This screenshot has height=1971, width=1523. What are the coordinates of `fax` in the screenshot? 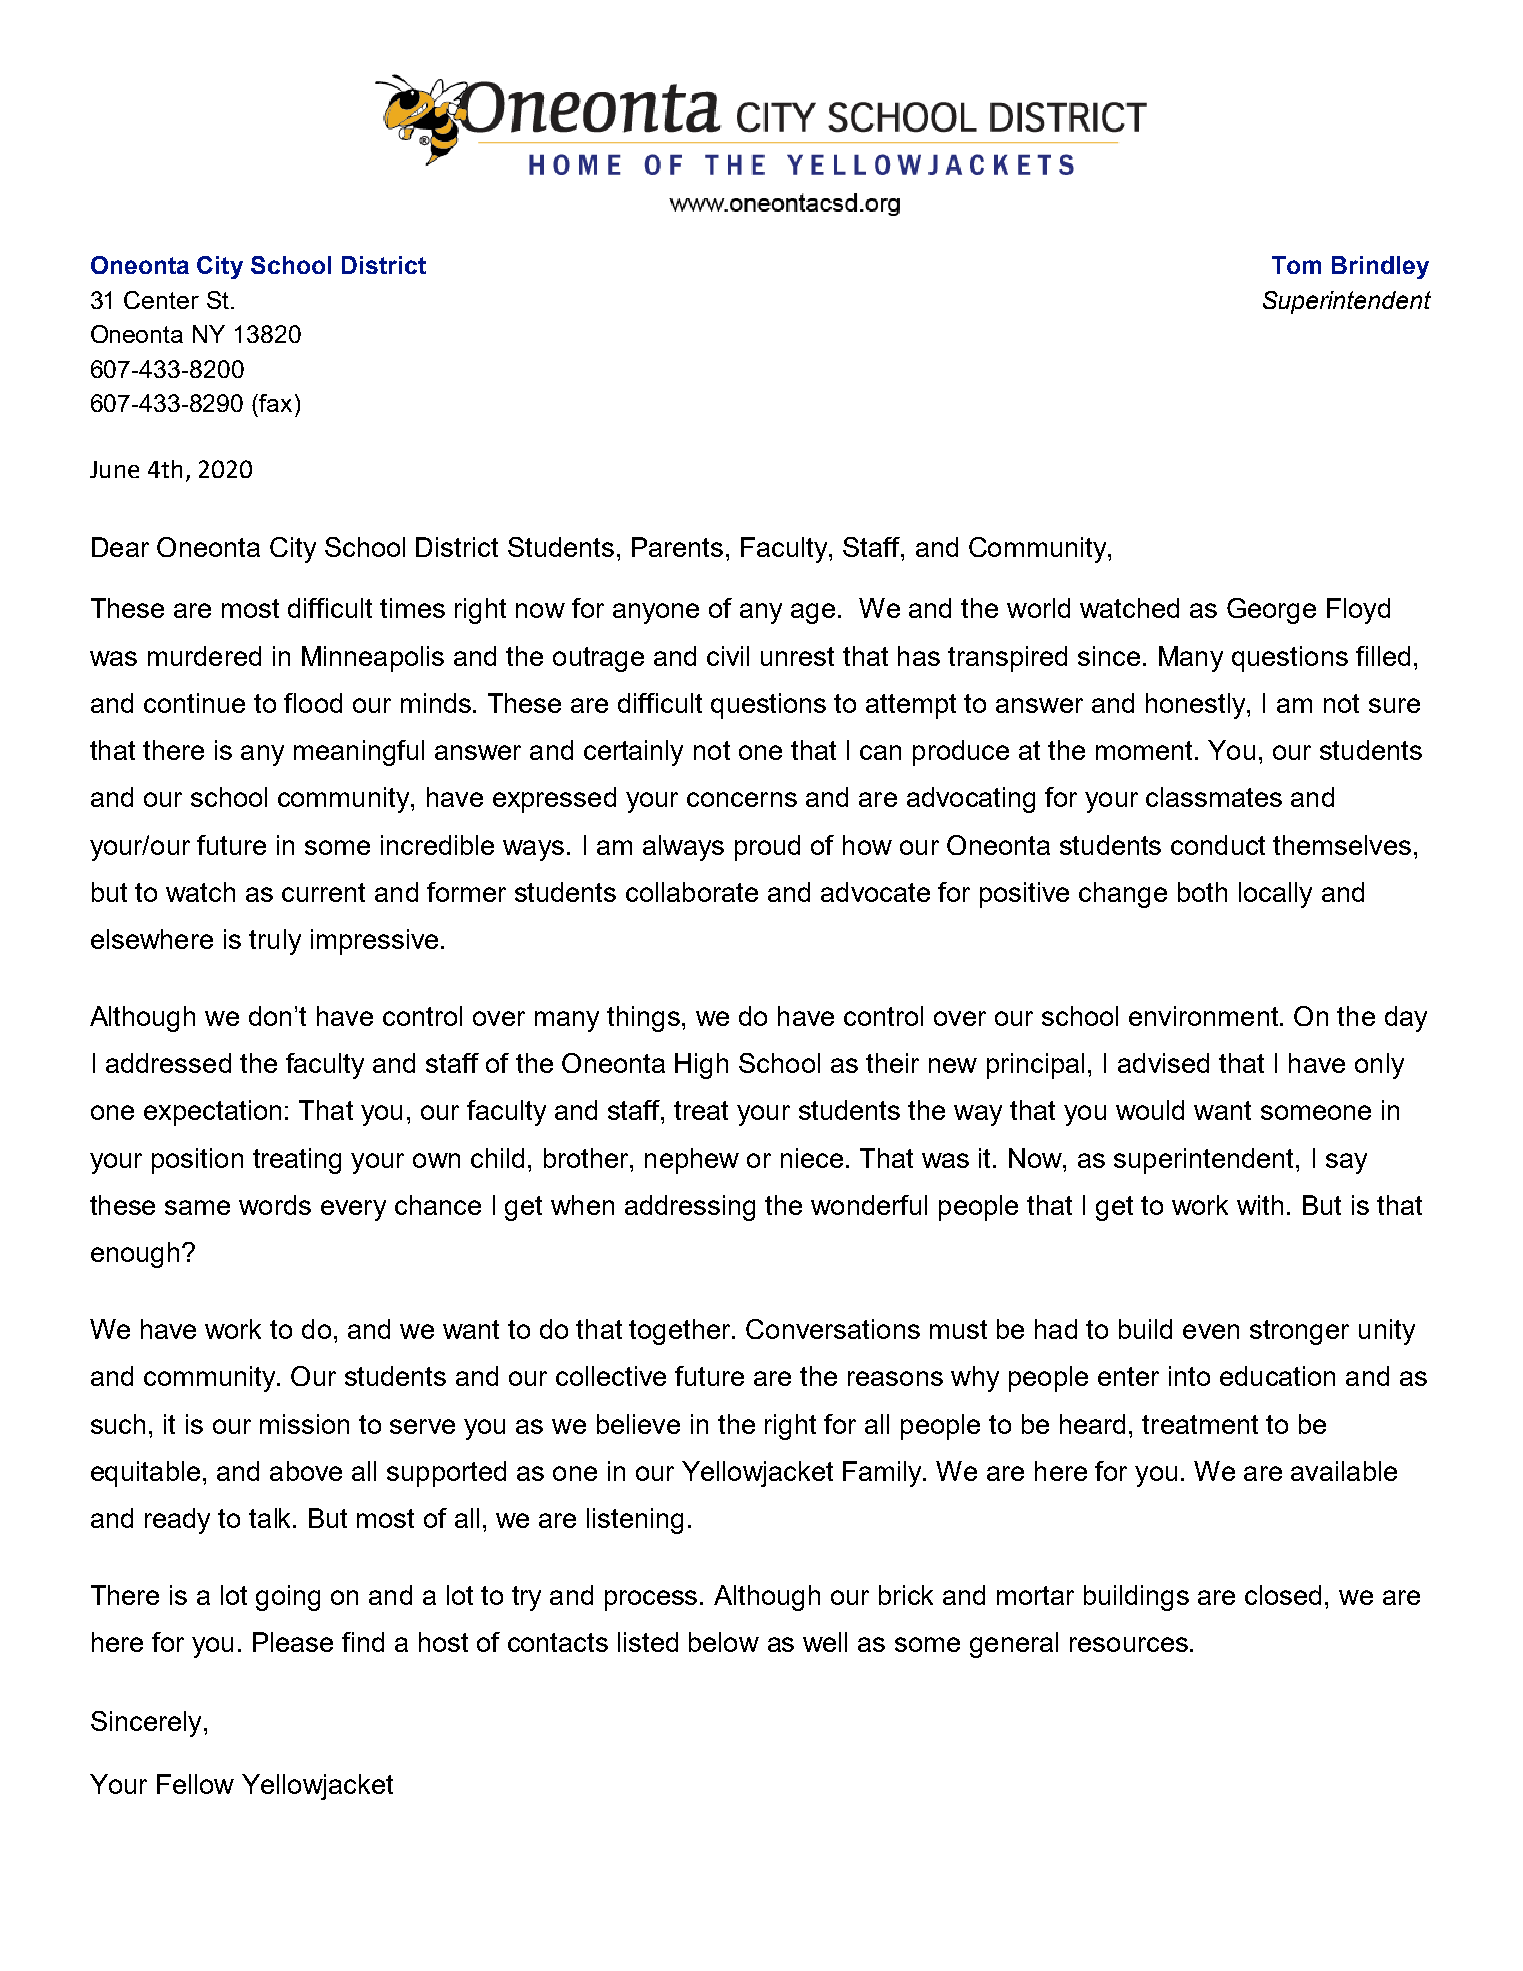 It's located at (274, 403).
